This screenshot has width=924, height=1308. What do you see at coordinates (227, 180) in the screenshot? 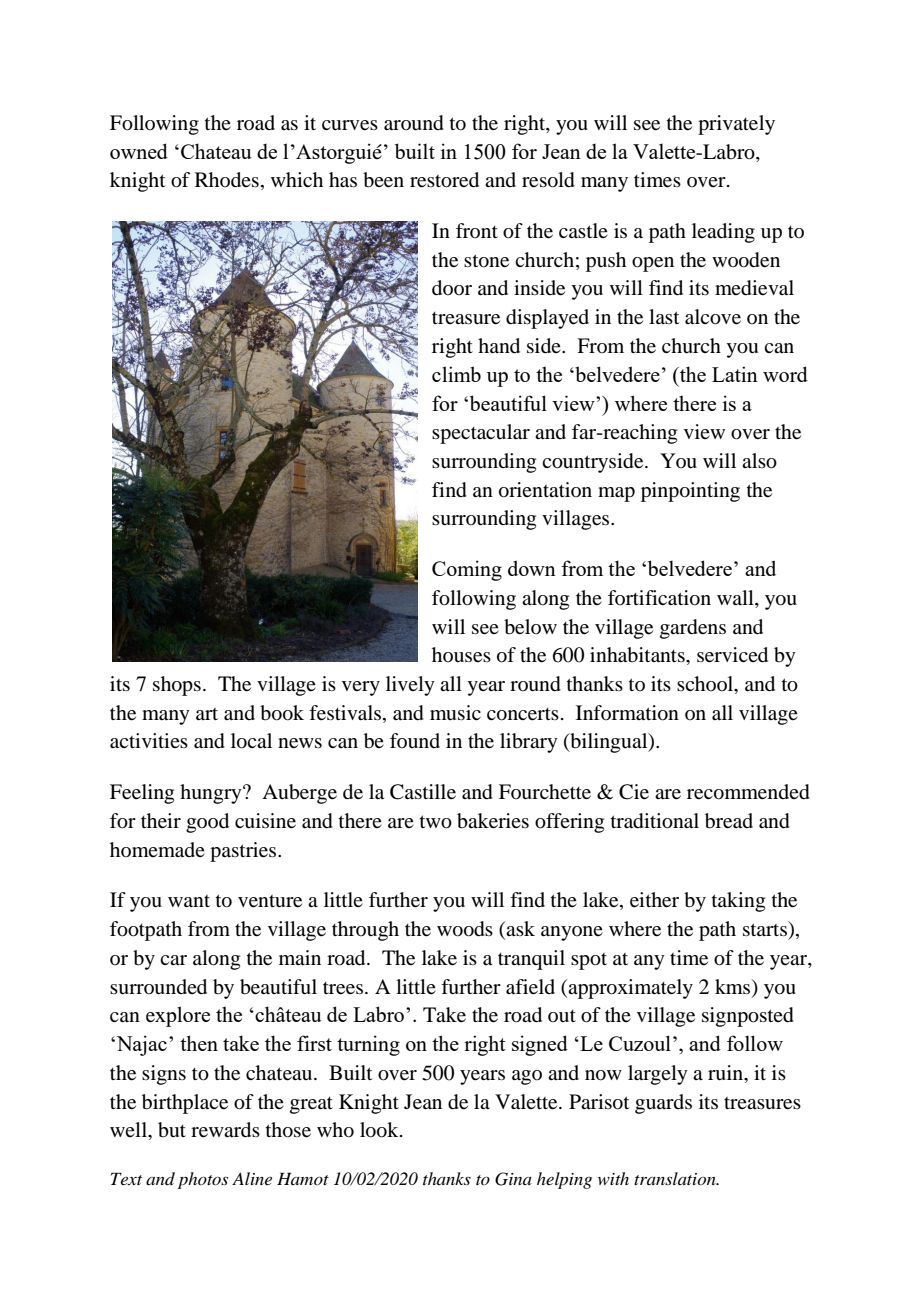
I see `Rhodes` at bounding box center [227, 180].
